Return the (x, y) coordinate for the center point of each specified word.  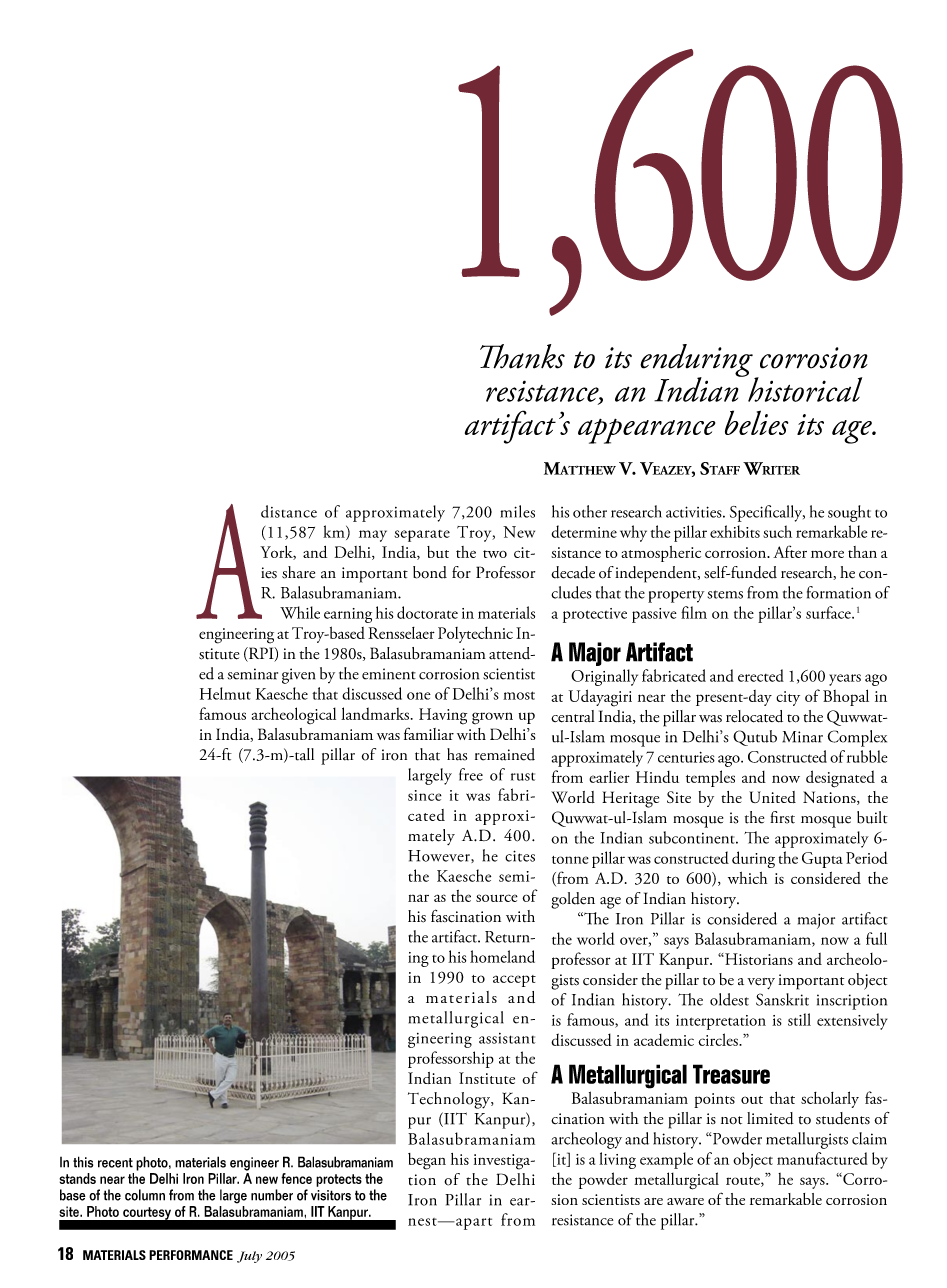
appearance (646, 431)
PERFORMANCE (191, 1255)
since (425, 795)
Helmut (225, 693)
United (772, 797)
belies (756, 422)
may (373, 536)
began (427, 1161)
